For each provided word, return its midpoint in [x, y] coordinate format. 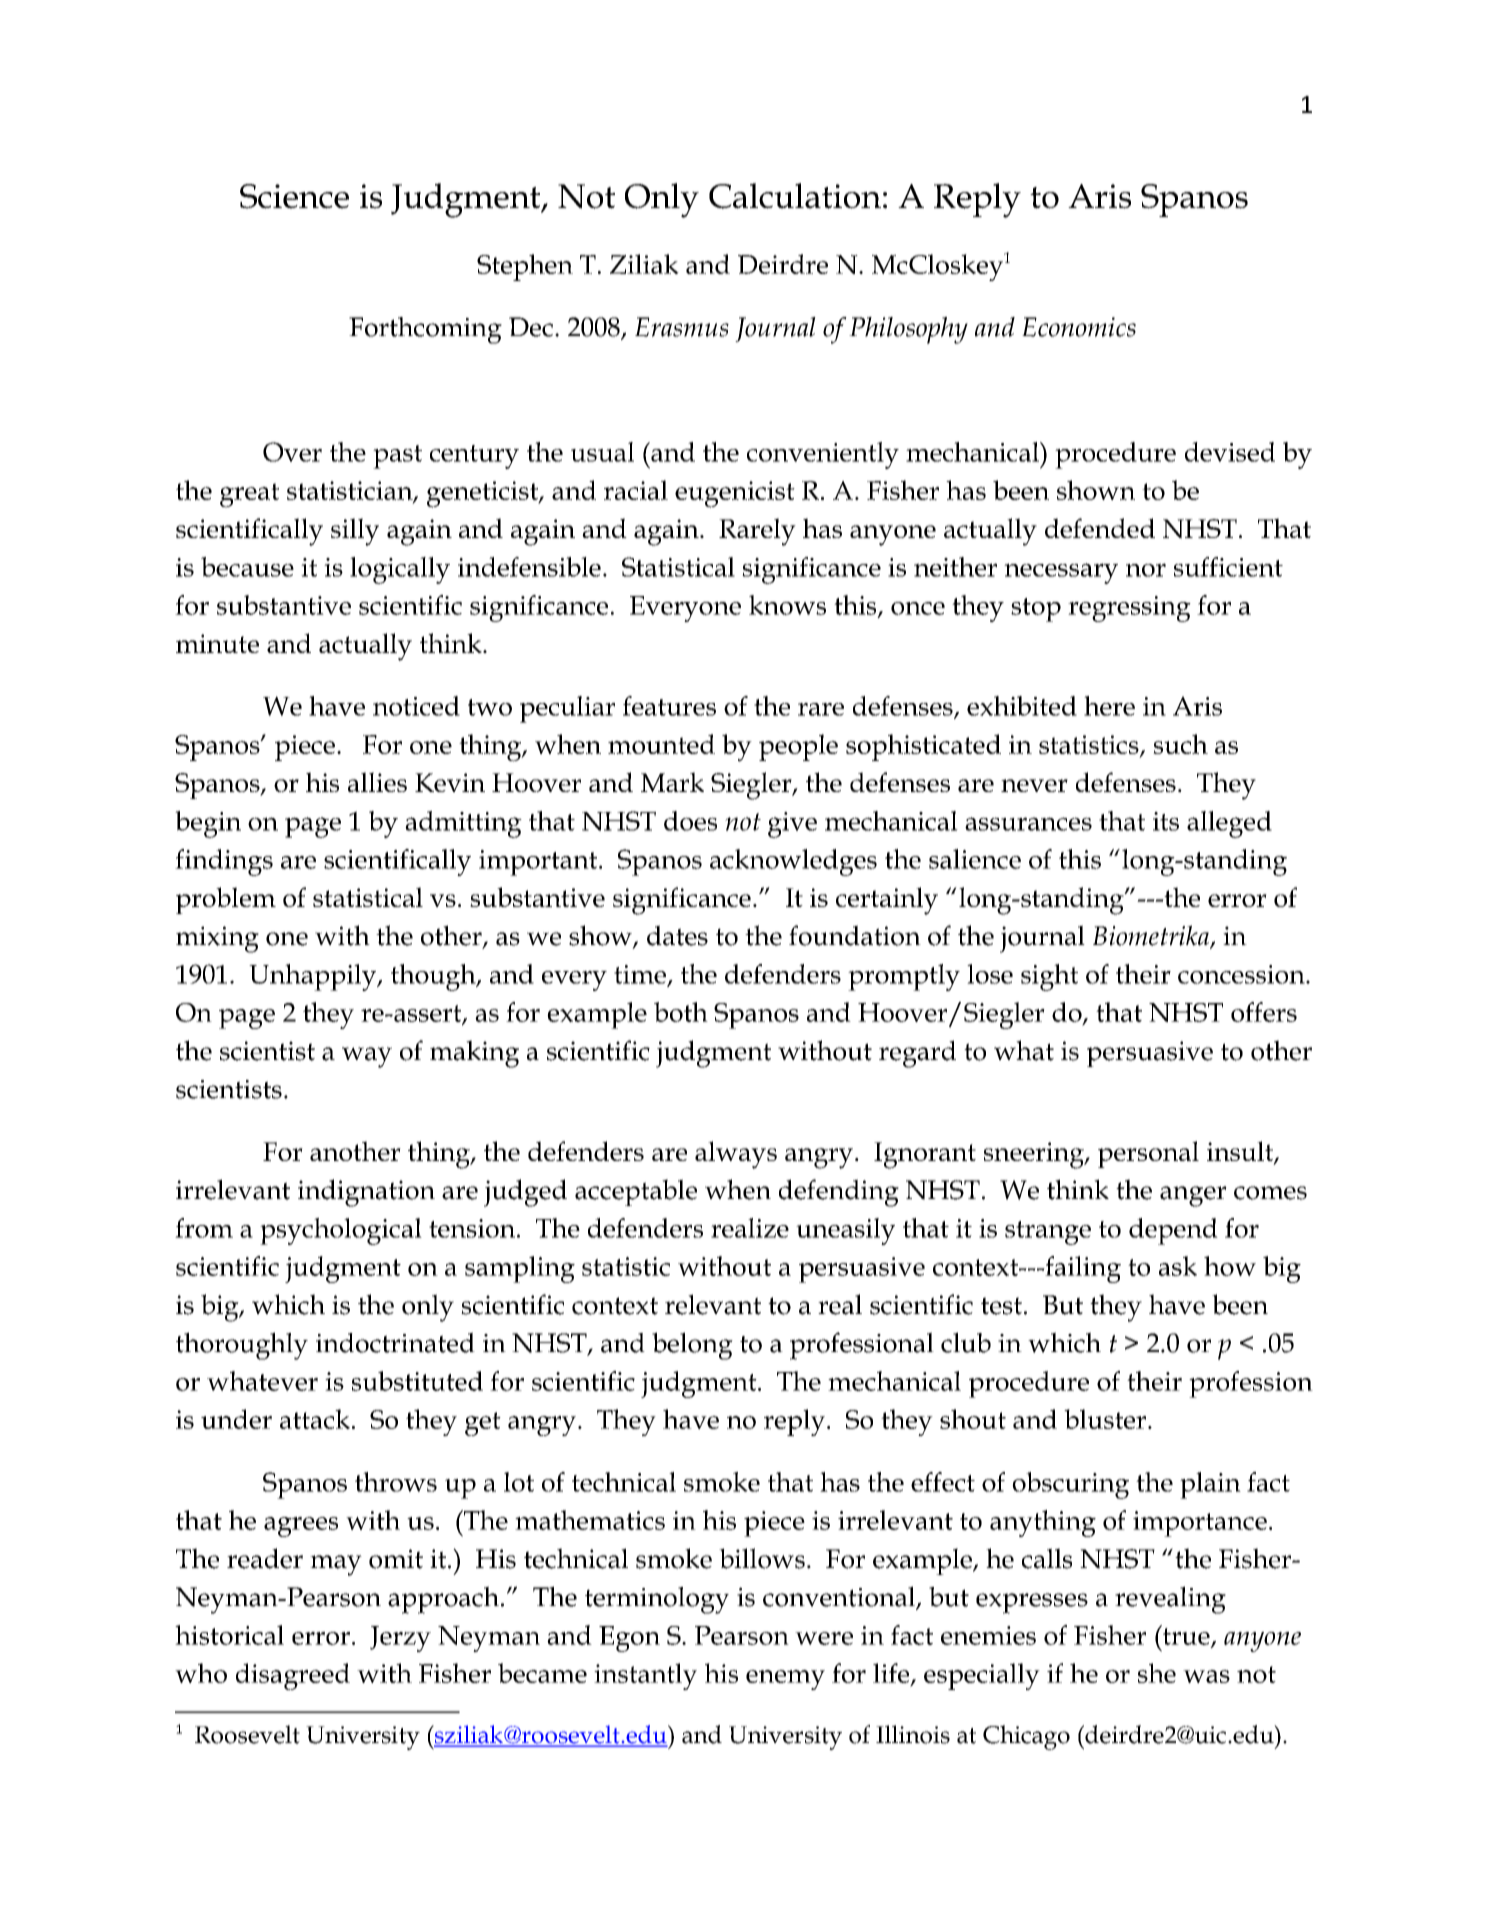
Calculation [795, 196]
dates [677, 935]
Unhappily [314, 977]
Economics [1079, 327]
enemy [785, 1680]
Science [294, 196]
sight [1049, 977]
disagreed [293, 1676]
